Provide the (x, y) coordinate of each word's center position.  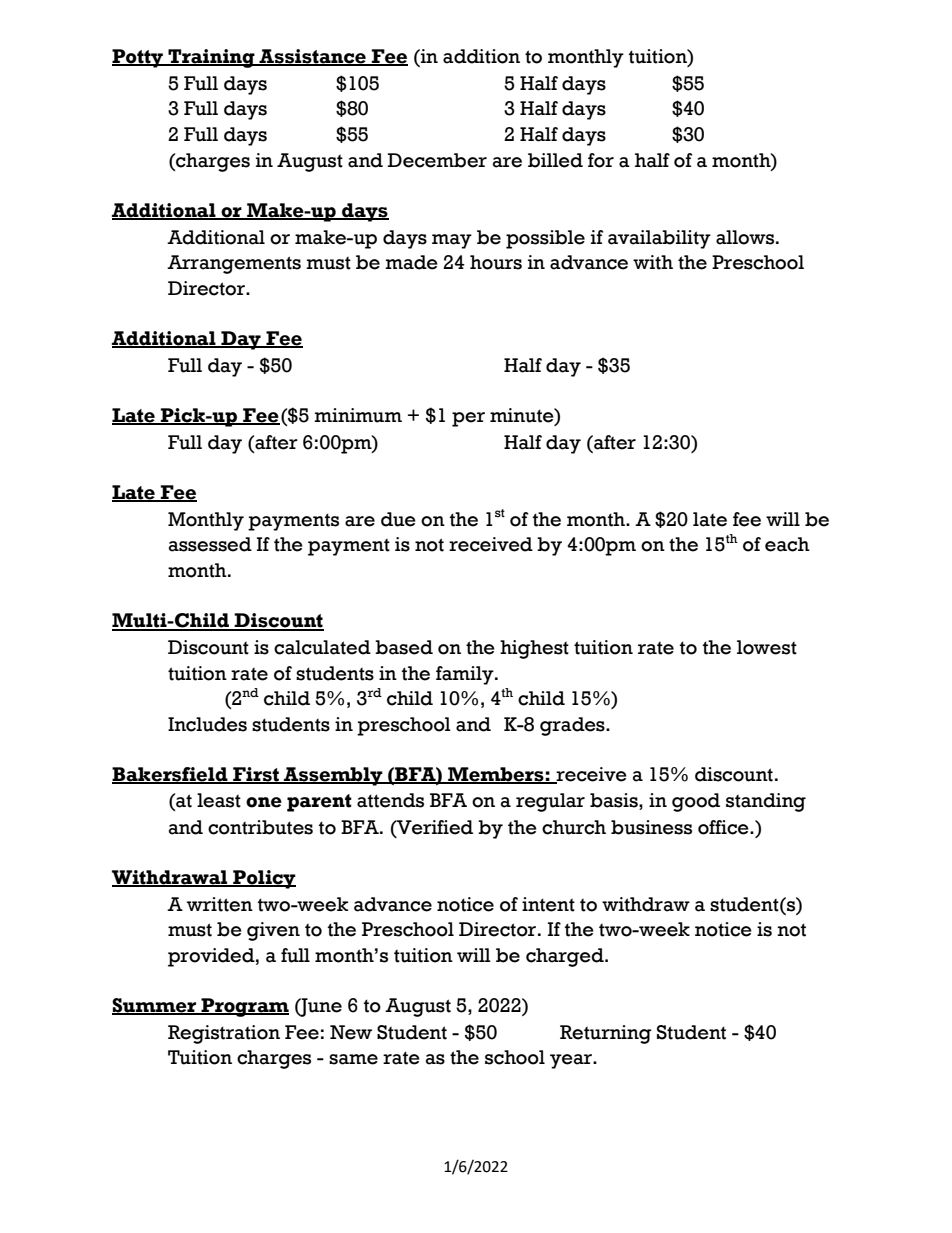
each (787, 544)
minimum (358, 415)
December (437, 160)
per (468, 419)
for (601, 160)
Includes (207, 724)
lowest (767, 647)
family (466, 675)
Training (211, 58)
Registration (224, 1034)
